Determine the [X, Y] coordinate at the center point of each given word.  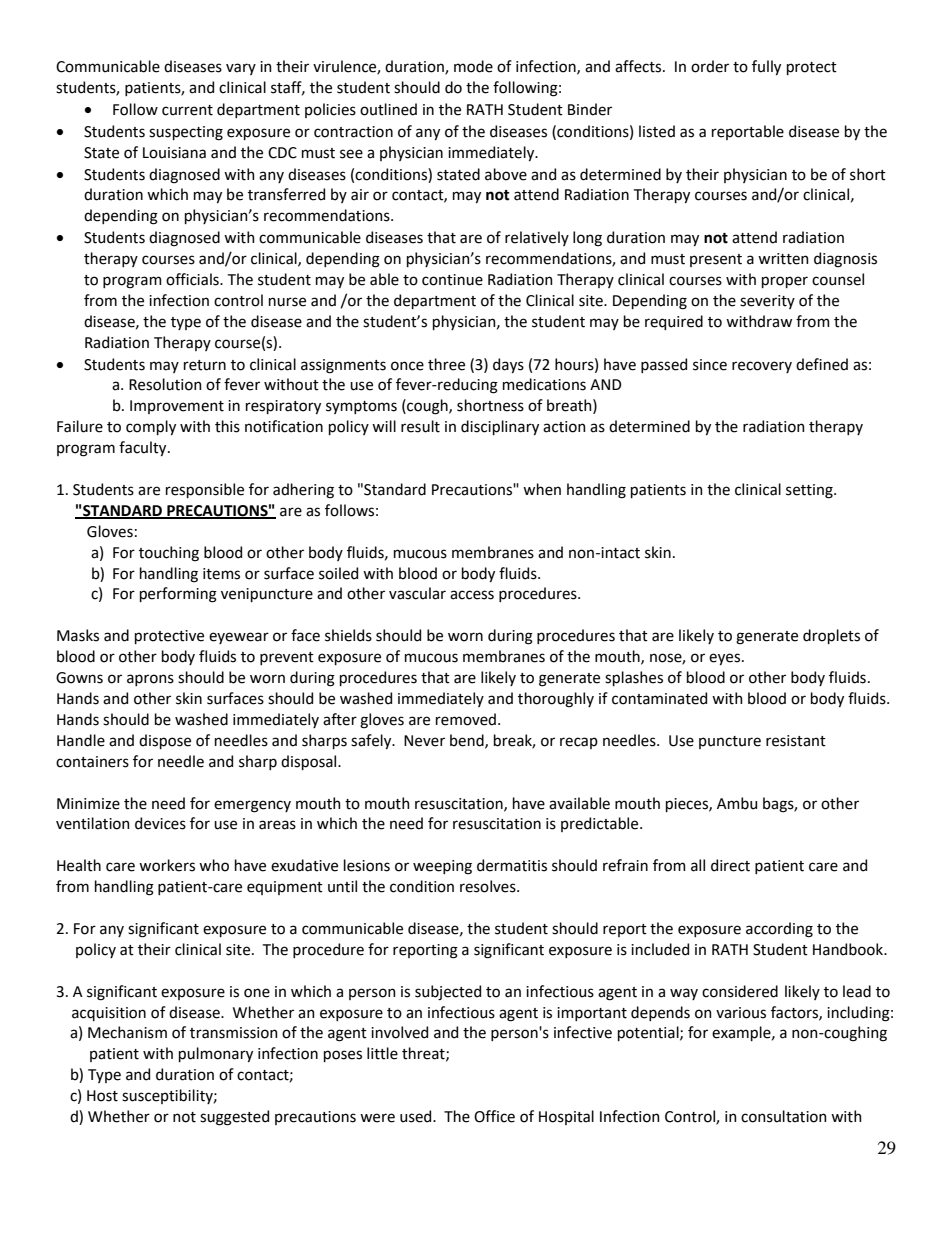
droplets [831, 636]
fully [766, 67]
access [472, 595]
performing [178, 595]
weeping [442, 867]
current [187, 110]
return [205, 365]
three [446, 364]
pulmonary [216, 1054]
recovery [762, 367]
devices [160, 823]
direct [730, 865]
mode [473, 66]
